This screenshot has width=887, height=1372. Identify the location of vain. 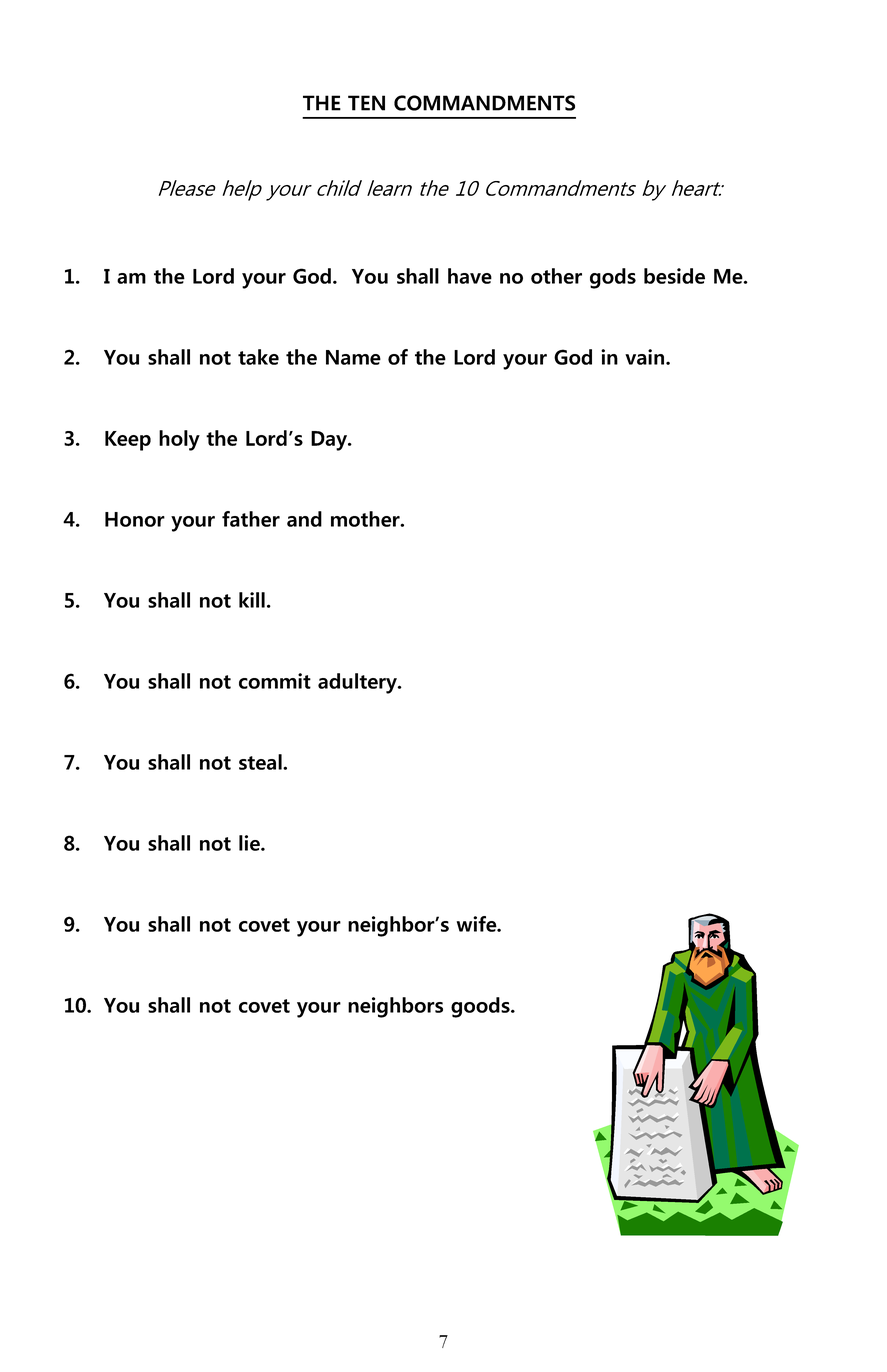
(646, 357).
